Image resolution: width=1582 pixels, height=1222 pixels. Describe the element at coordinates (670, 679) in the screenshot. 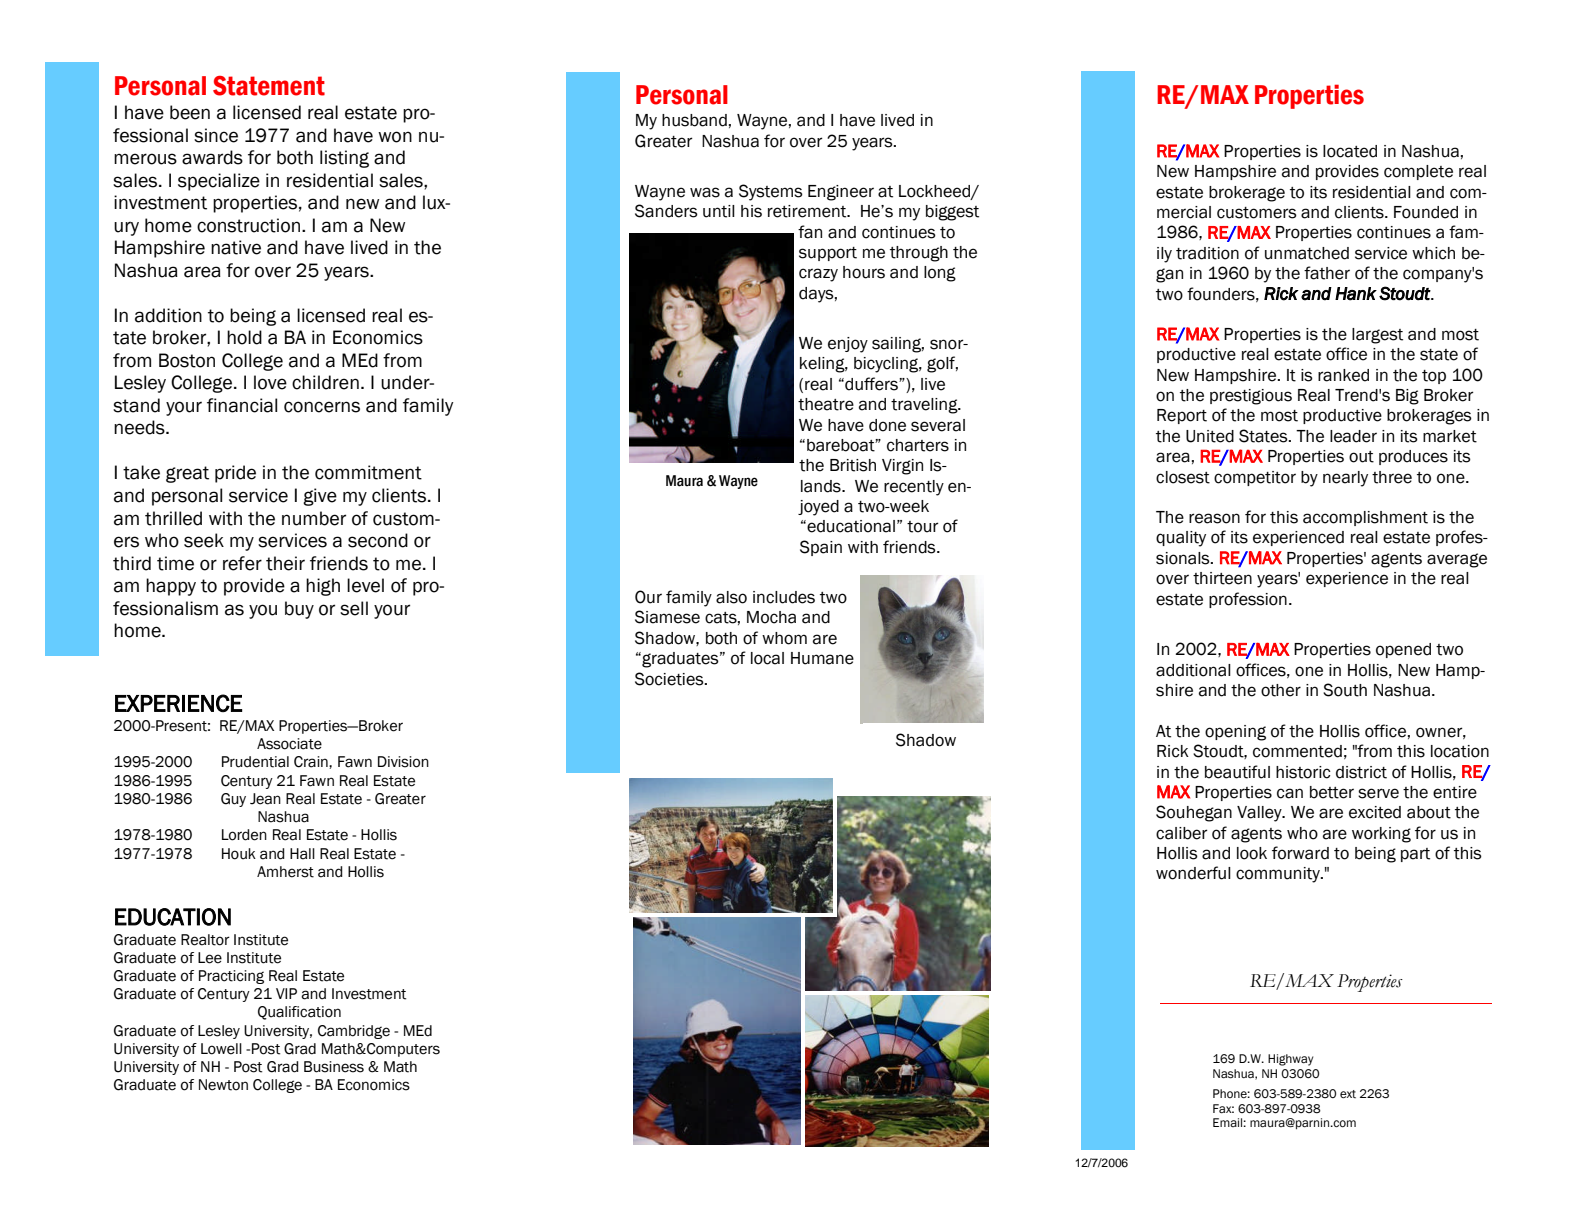

I see `Societies` at that location.
